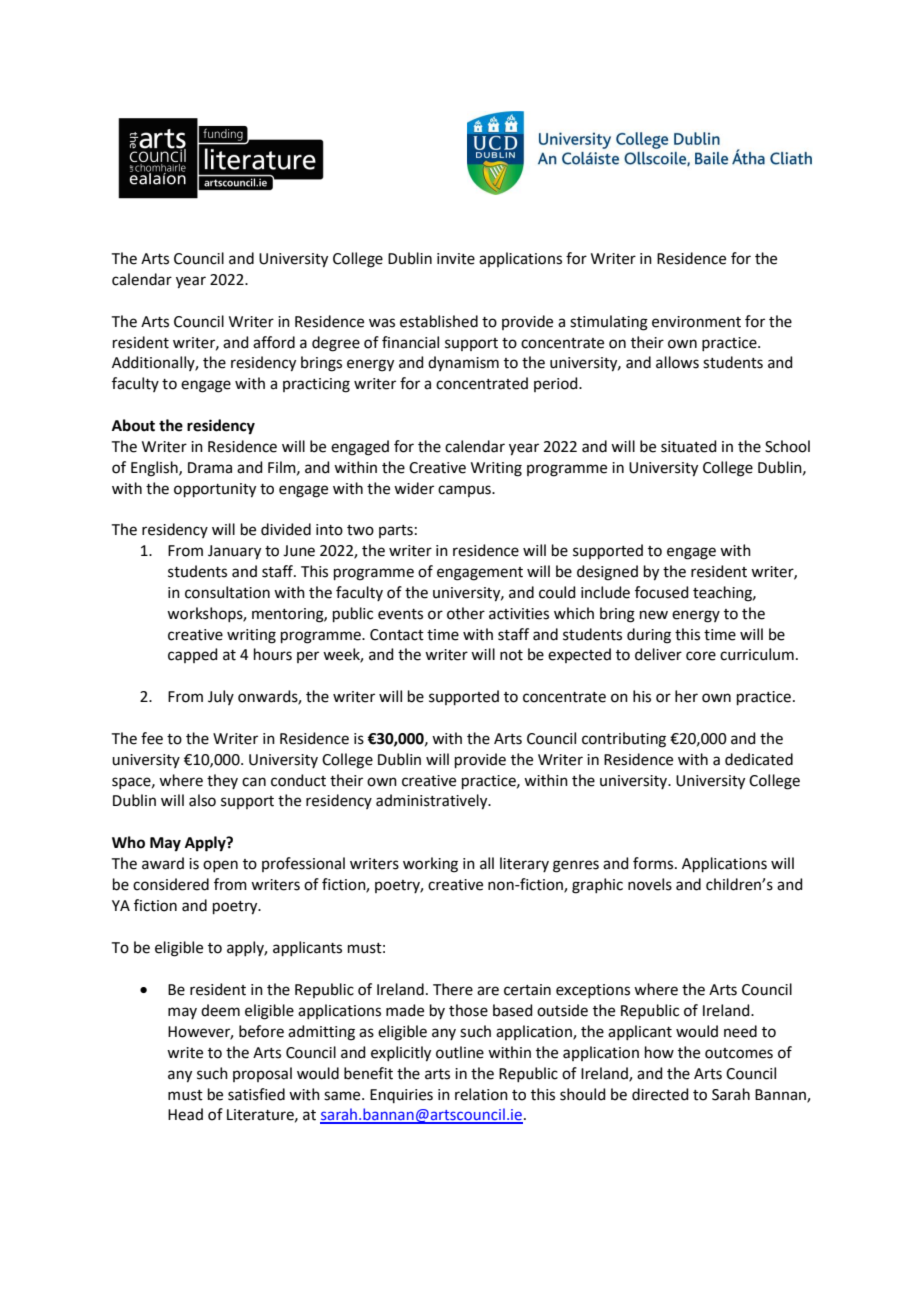 The height and width of the image is (1308, 924). Describe the element at coordinates (185, 1114) in the image. I see `Head` at that location.
